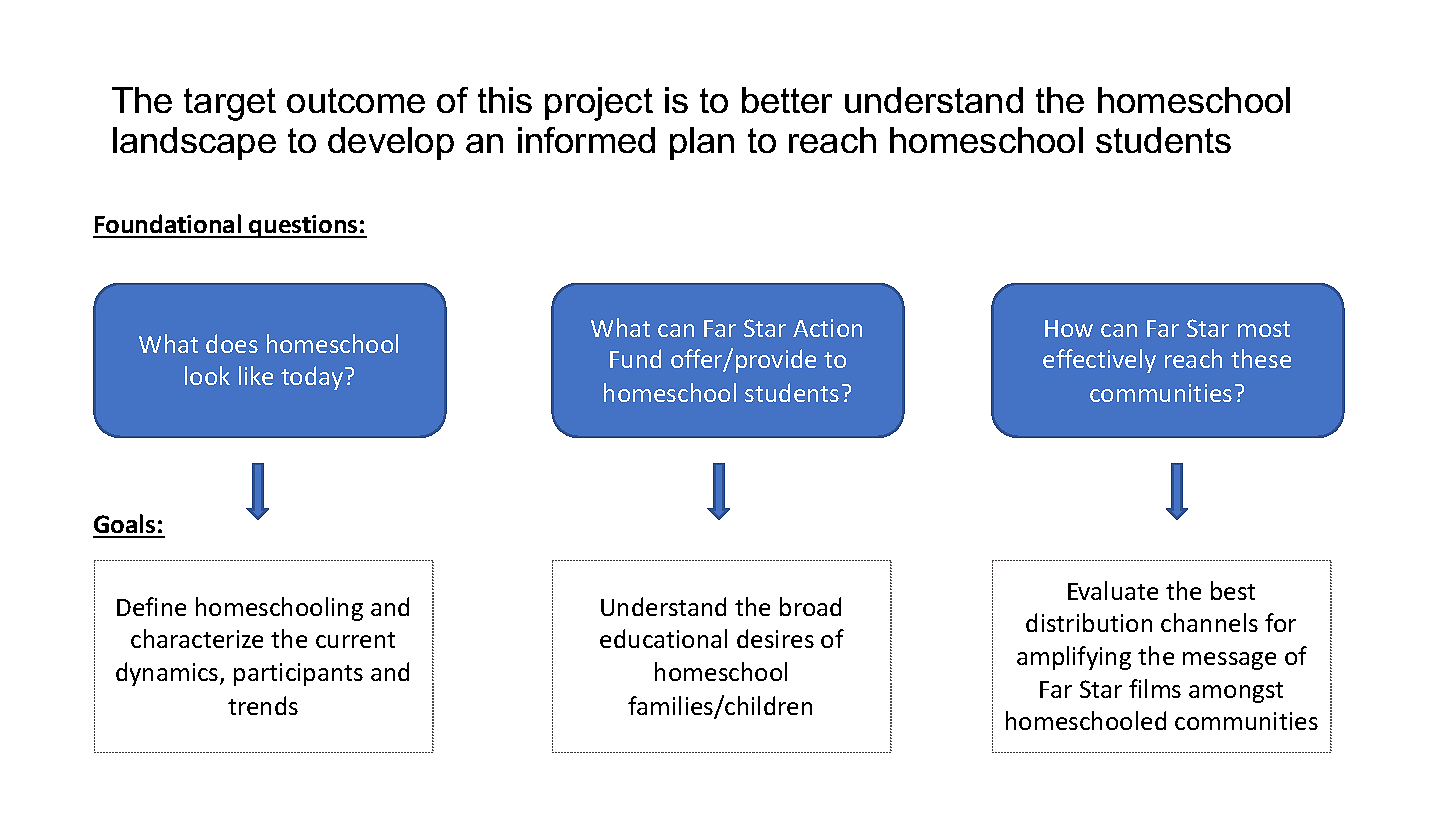 The height and width of the image is (819, 1456). What do you see at coordinates (827, 328) in the image?
I see `Action` at bounding box center [827, 328].
